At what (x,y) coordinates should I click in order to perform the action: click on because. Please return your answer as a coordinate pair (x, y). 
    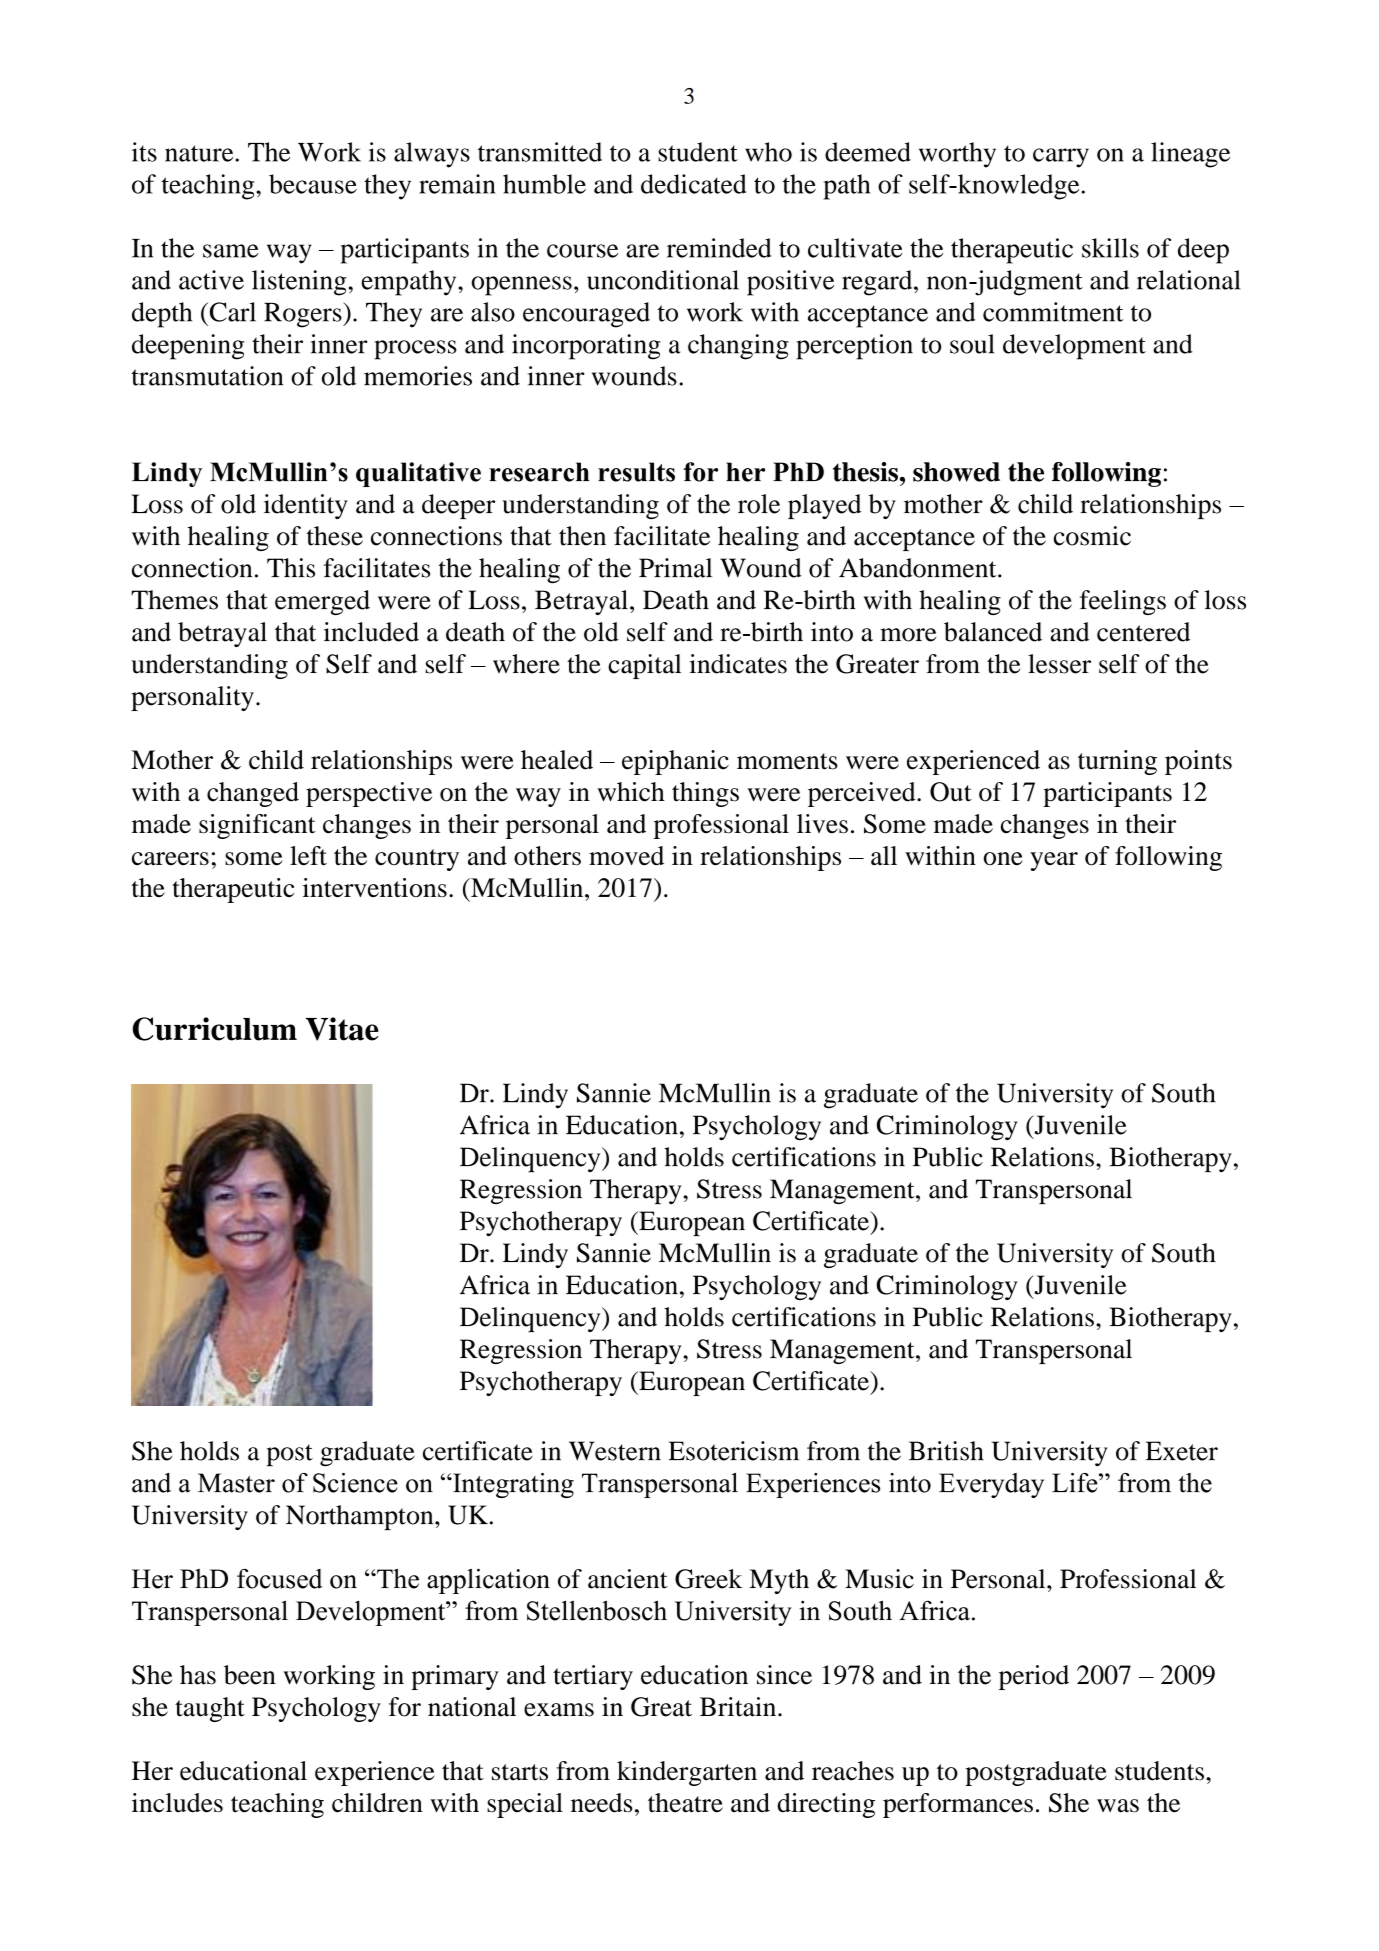
    Looking at the image, I should click on (313, 184).
